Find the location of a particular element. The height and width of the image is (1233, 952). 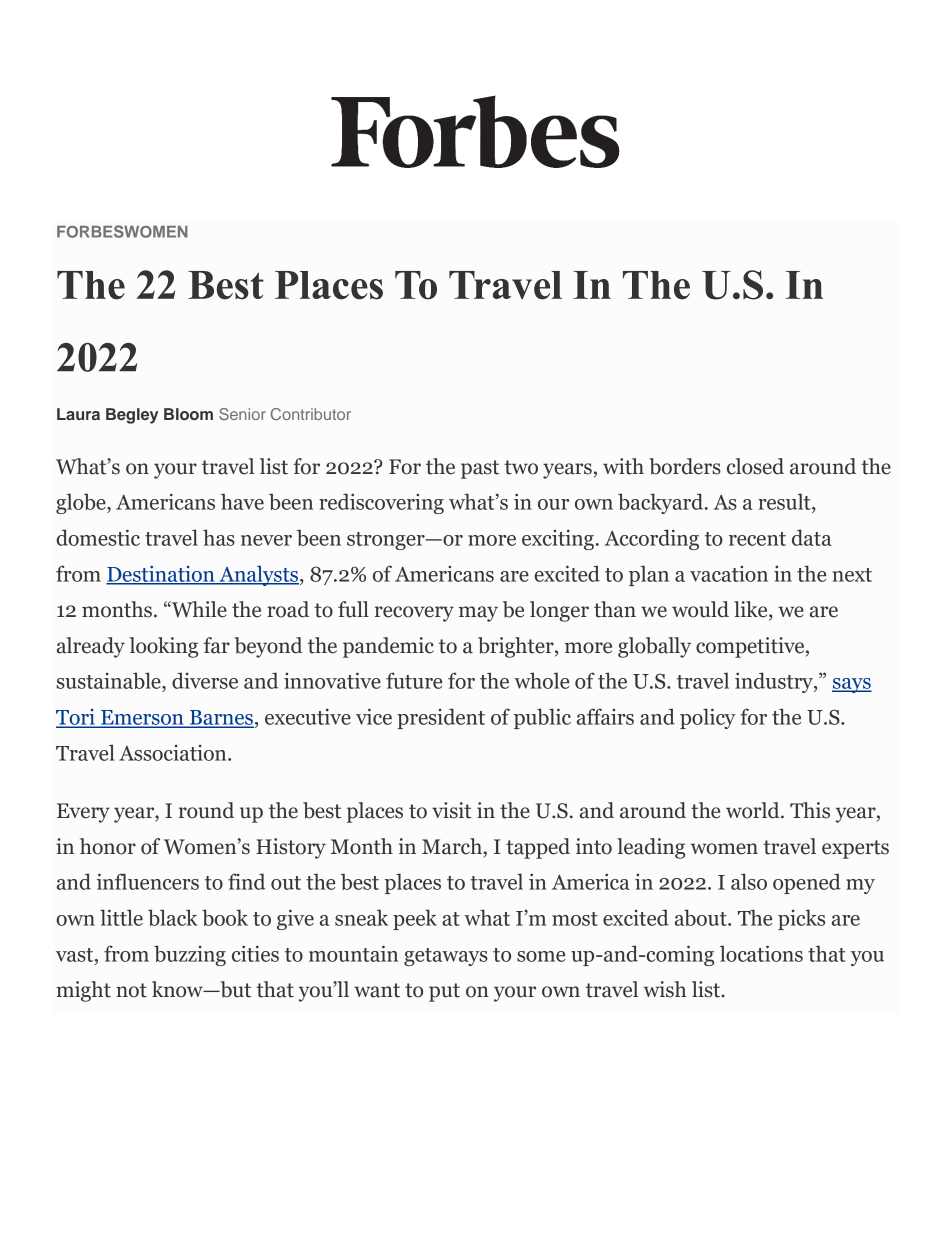

locations is located at coordinates (761, 953).
